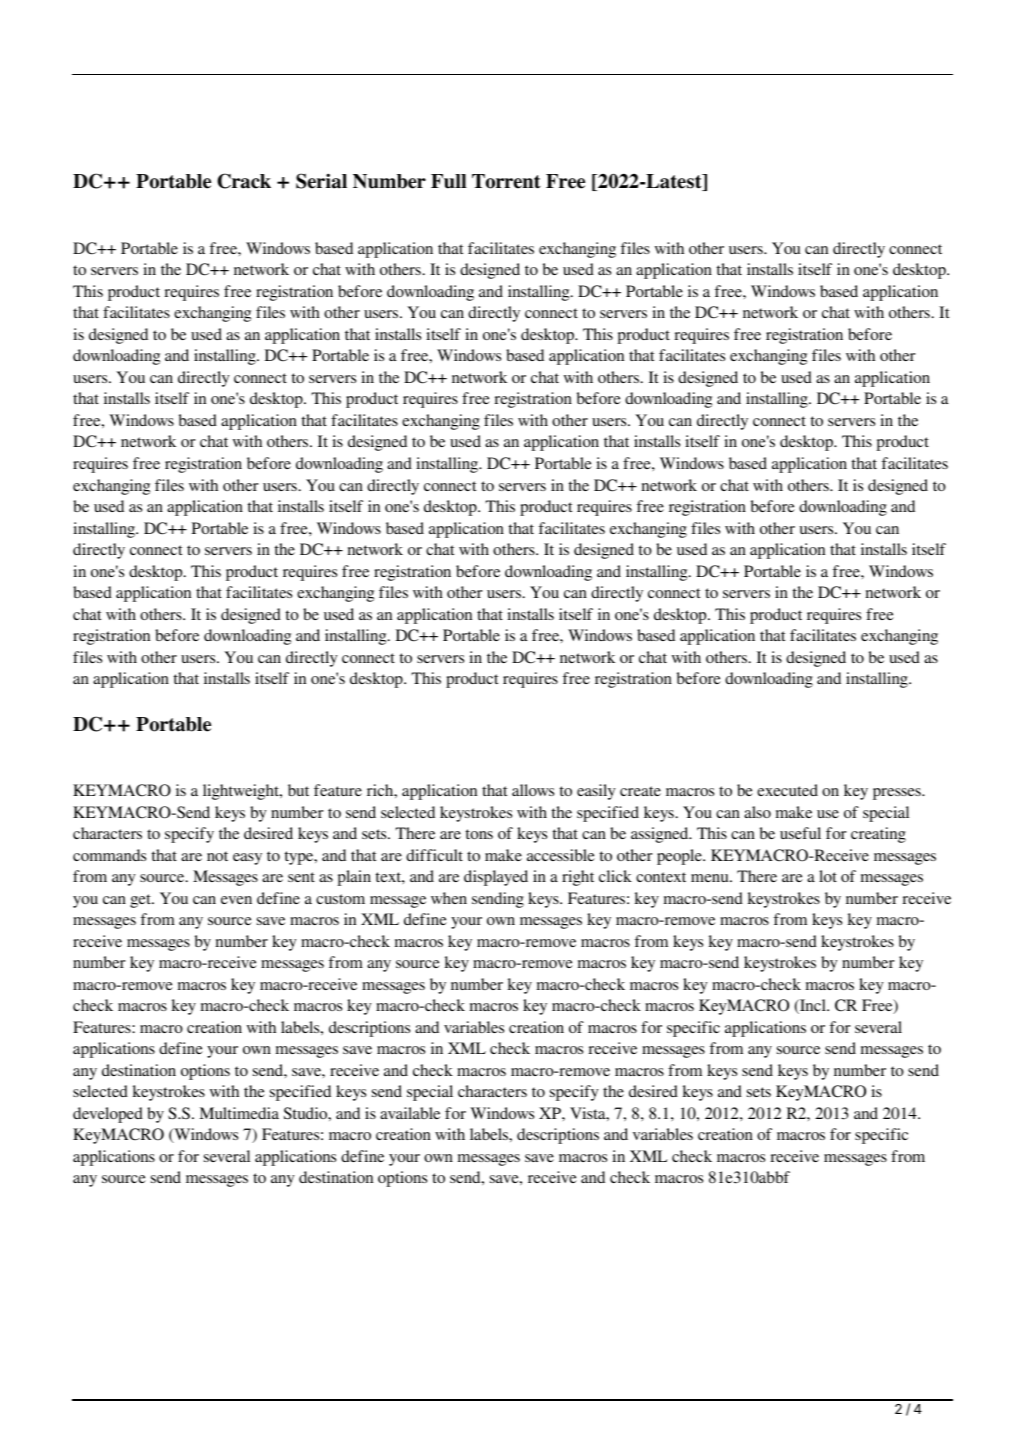 This document has width=1025, height=1449. Describe the element at coordinates (410, 1113) in the document. I see `available` at that location.
